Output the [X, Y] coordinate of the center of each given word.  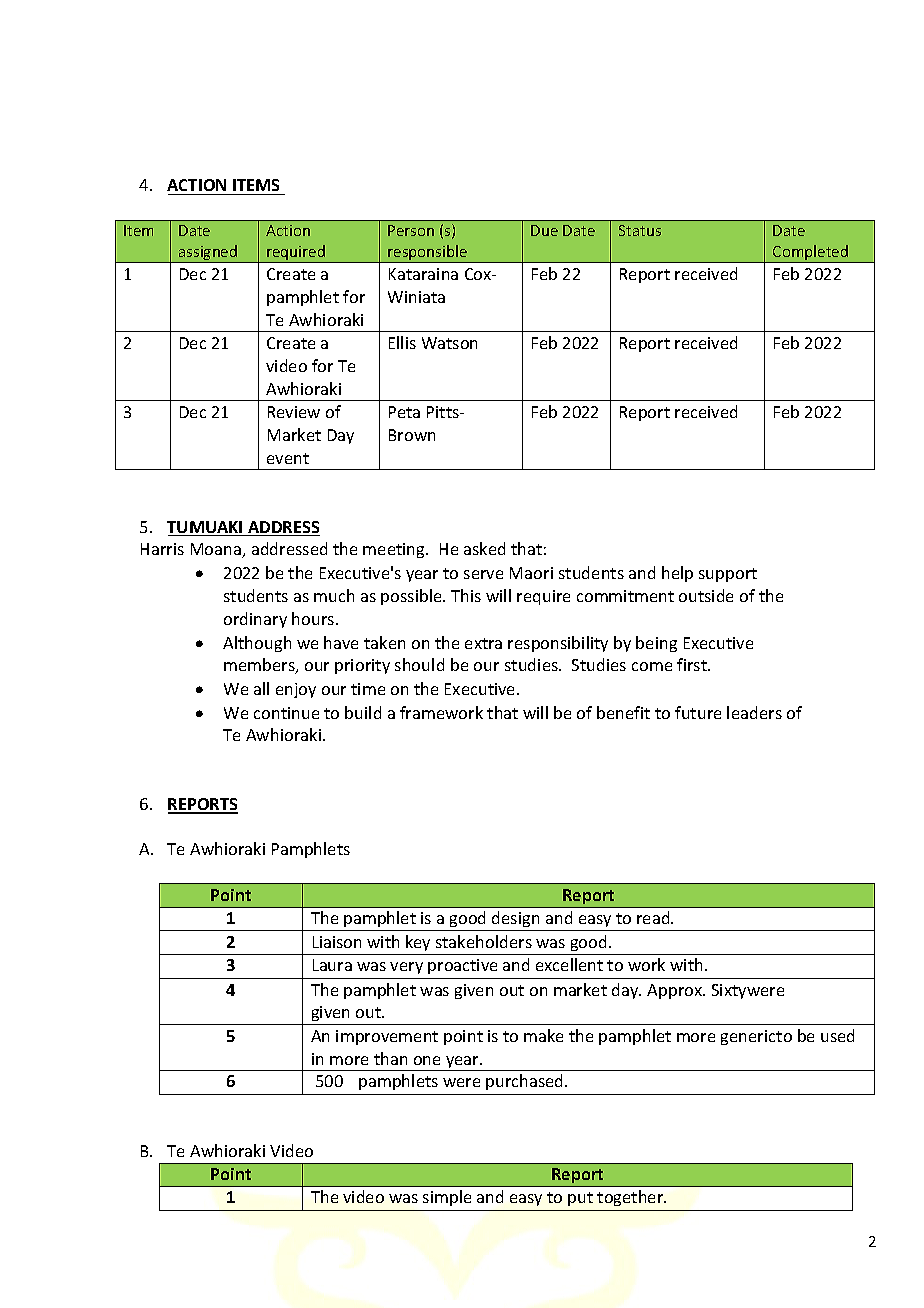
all [261, 688]
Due [544, 230]
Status [640, 230]
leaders [754, 712]
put [580, 1199]
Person [411, 230]
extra [483, 643]
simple [447, 1198]
